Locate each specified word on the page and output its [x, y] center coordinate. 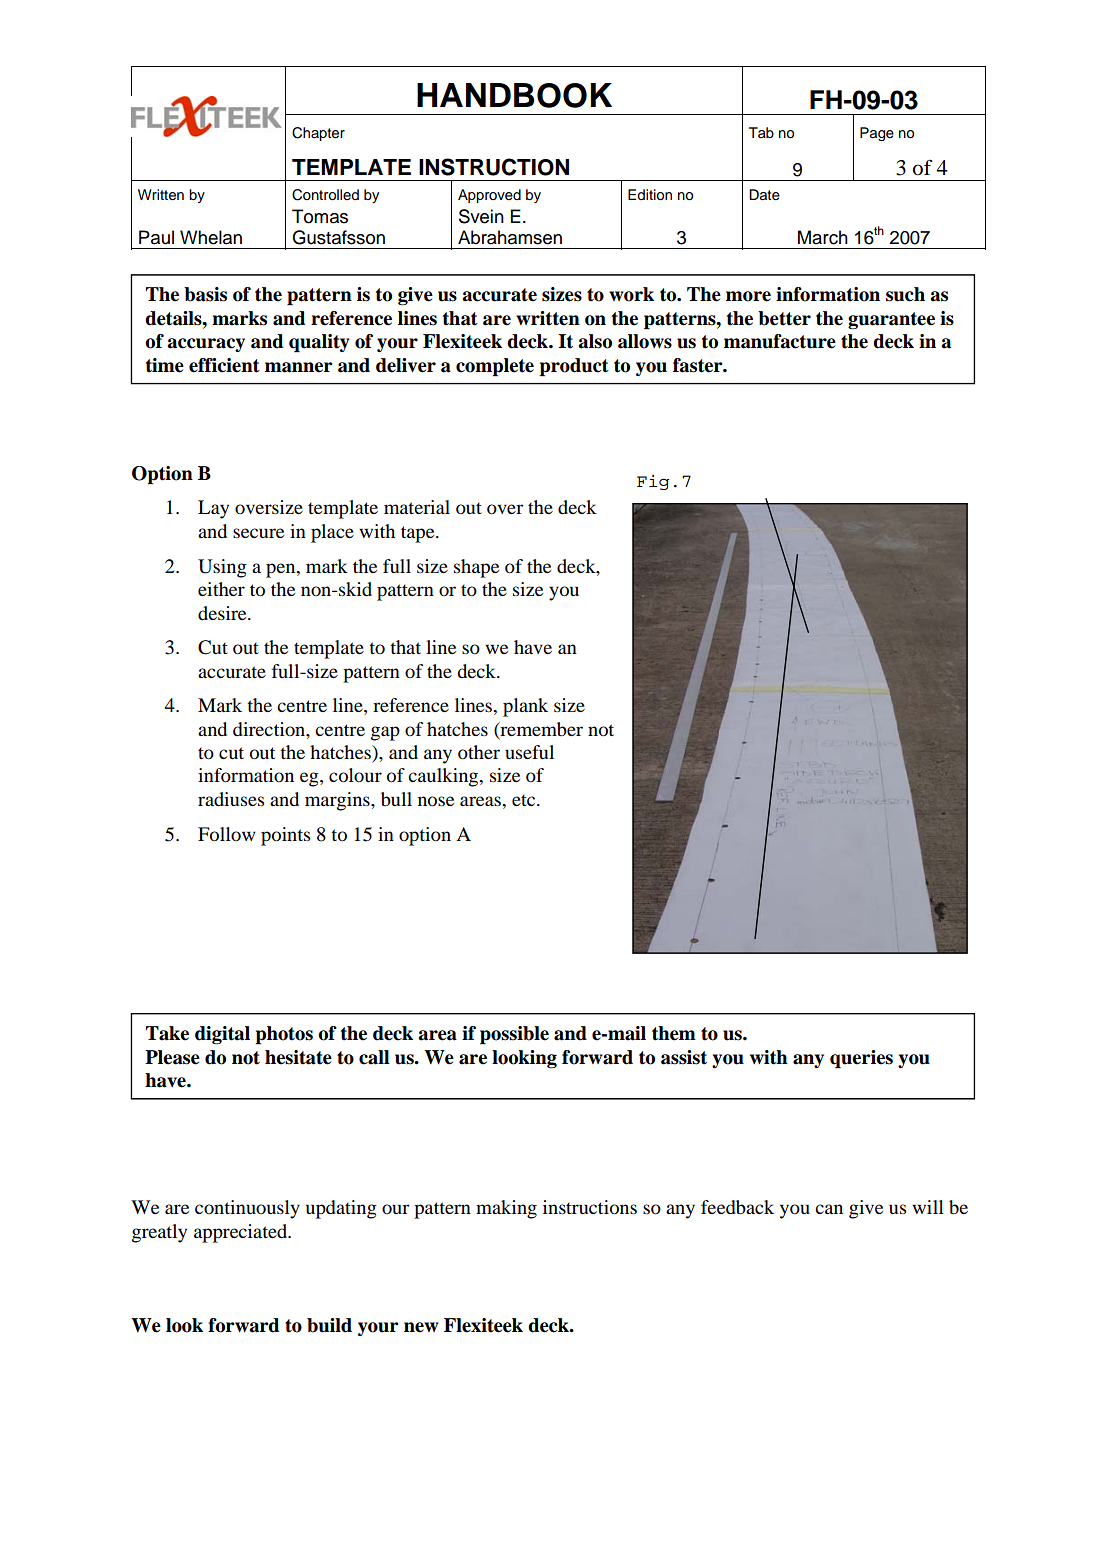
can [829, 1209]
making [506, 1209]
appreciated [242, 1233]
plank [525, 707]
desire [223, 613]
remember [540, 730]
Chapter [318, 134]
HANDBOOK [514, 95]
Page [877, 134]
